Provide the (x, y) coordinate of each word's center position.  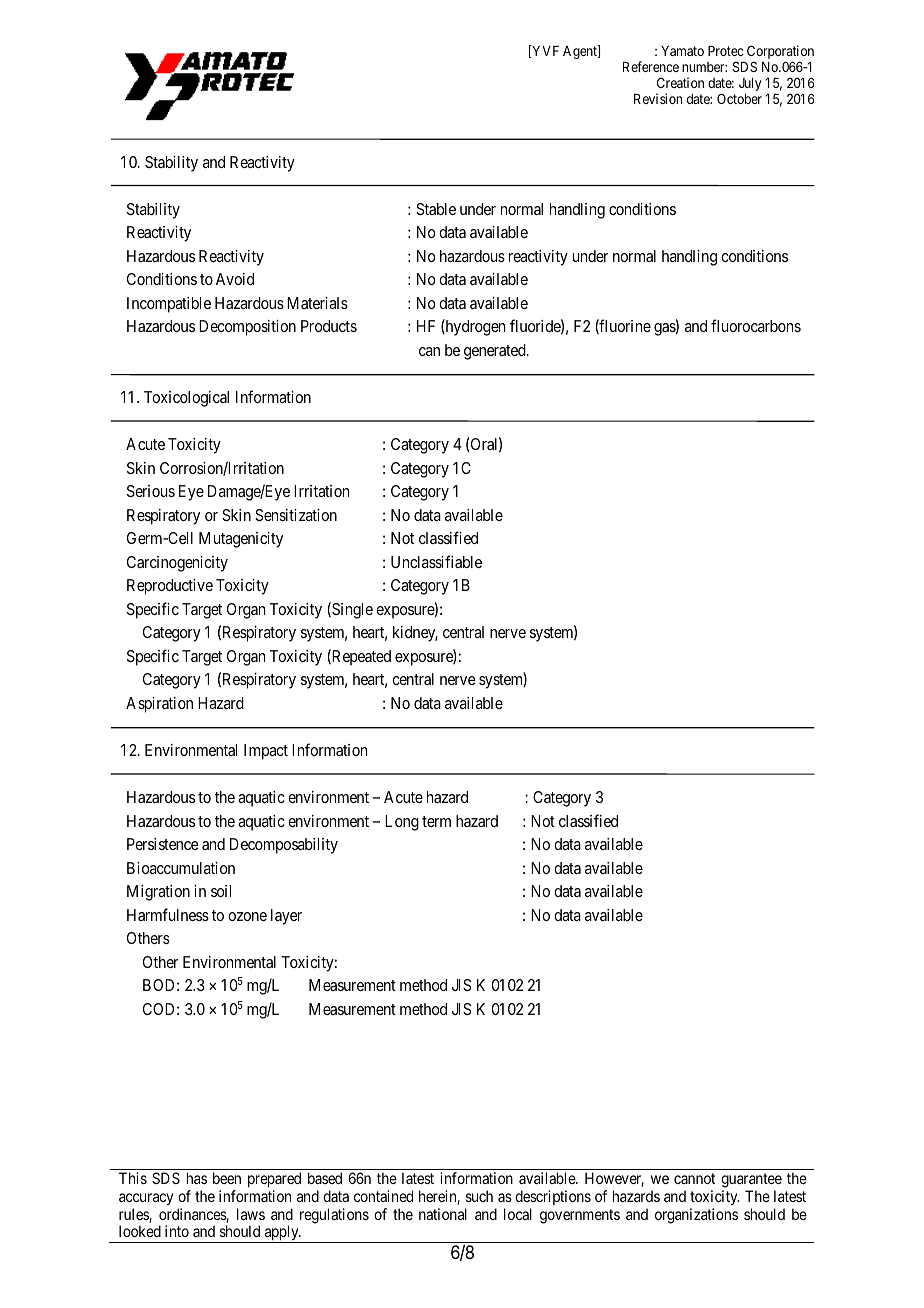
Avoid (235, 279)
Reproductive (170, 587)
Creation (680, 82)
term (436, 821)
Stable (436, 209)
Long (402, 823)
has (197, 1178)
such (479, 1196)
